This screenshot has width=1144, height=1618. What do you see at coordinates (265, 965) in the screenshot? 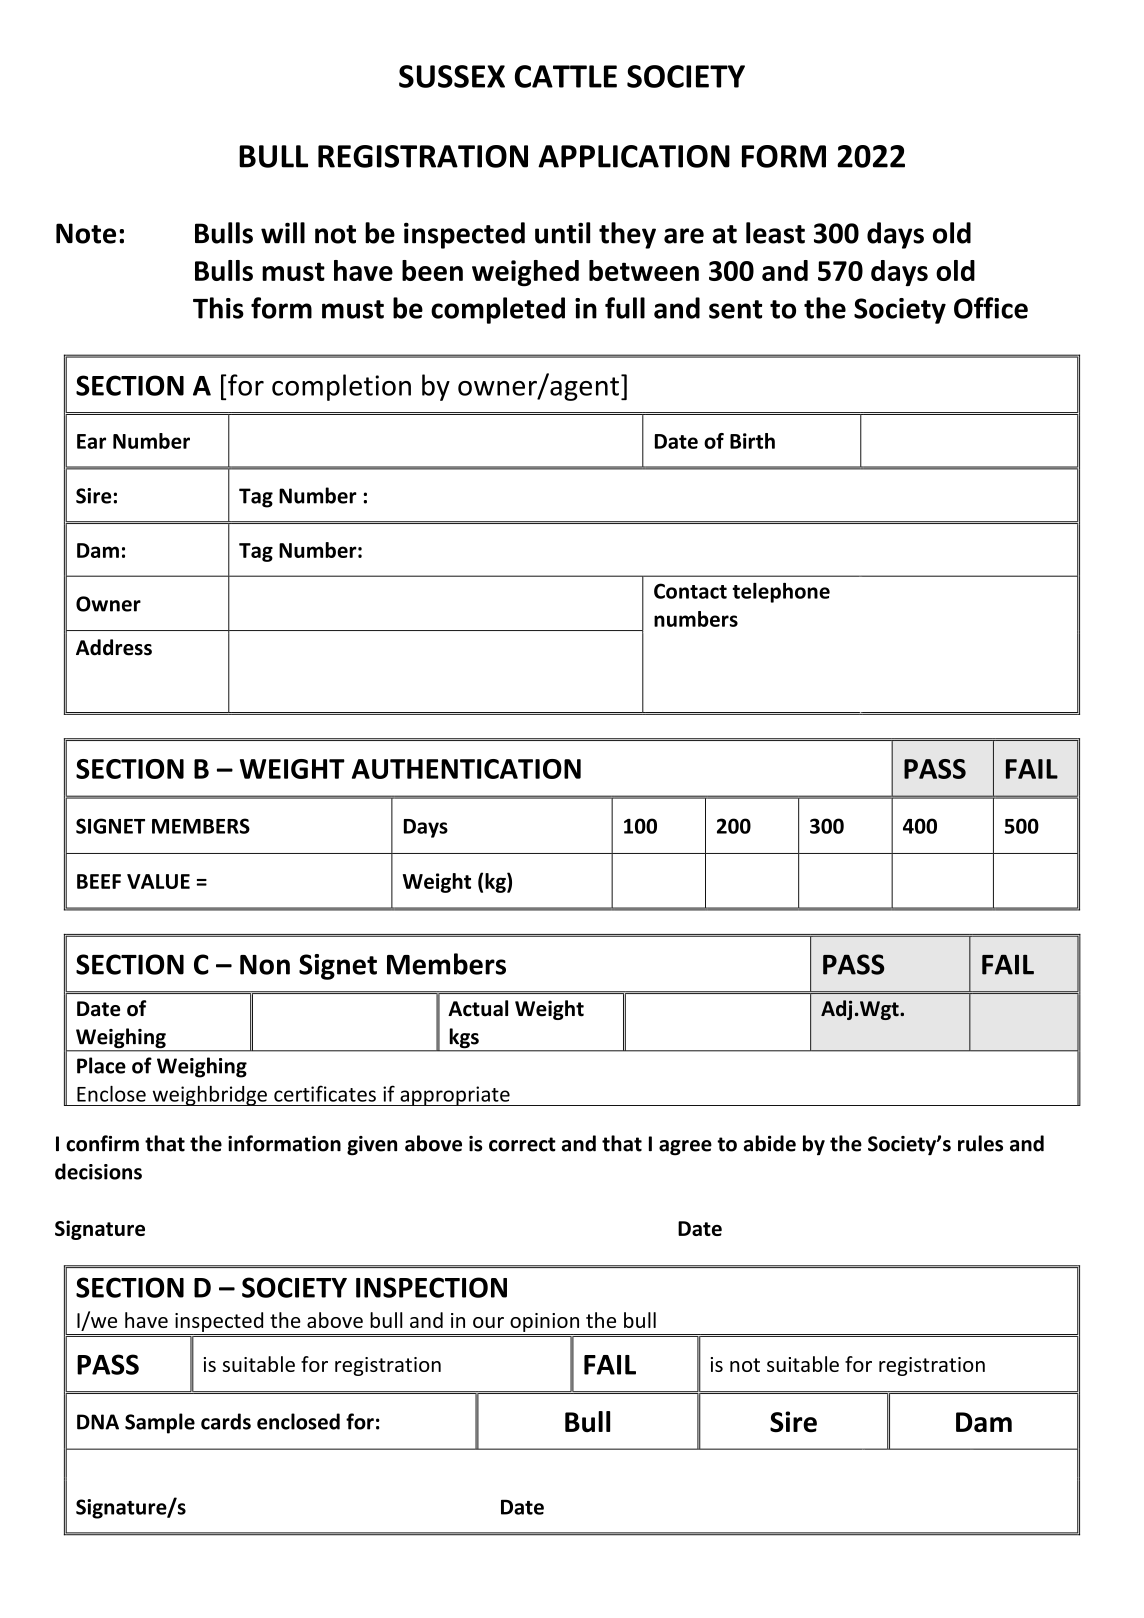
I see `Non` at bounding box center [265, 965].
